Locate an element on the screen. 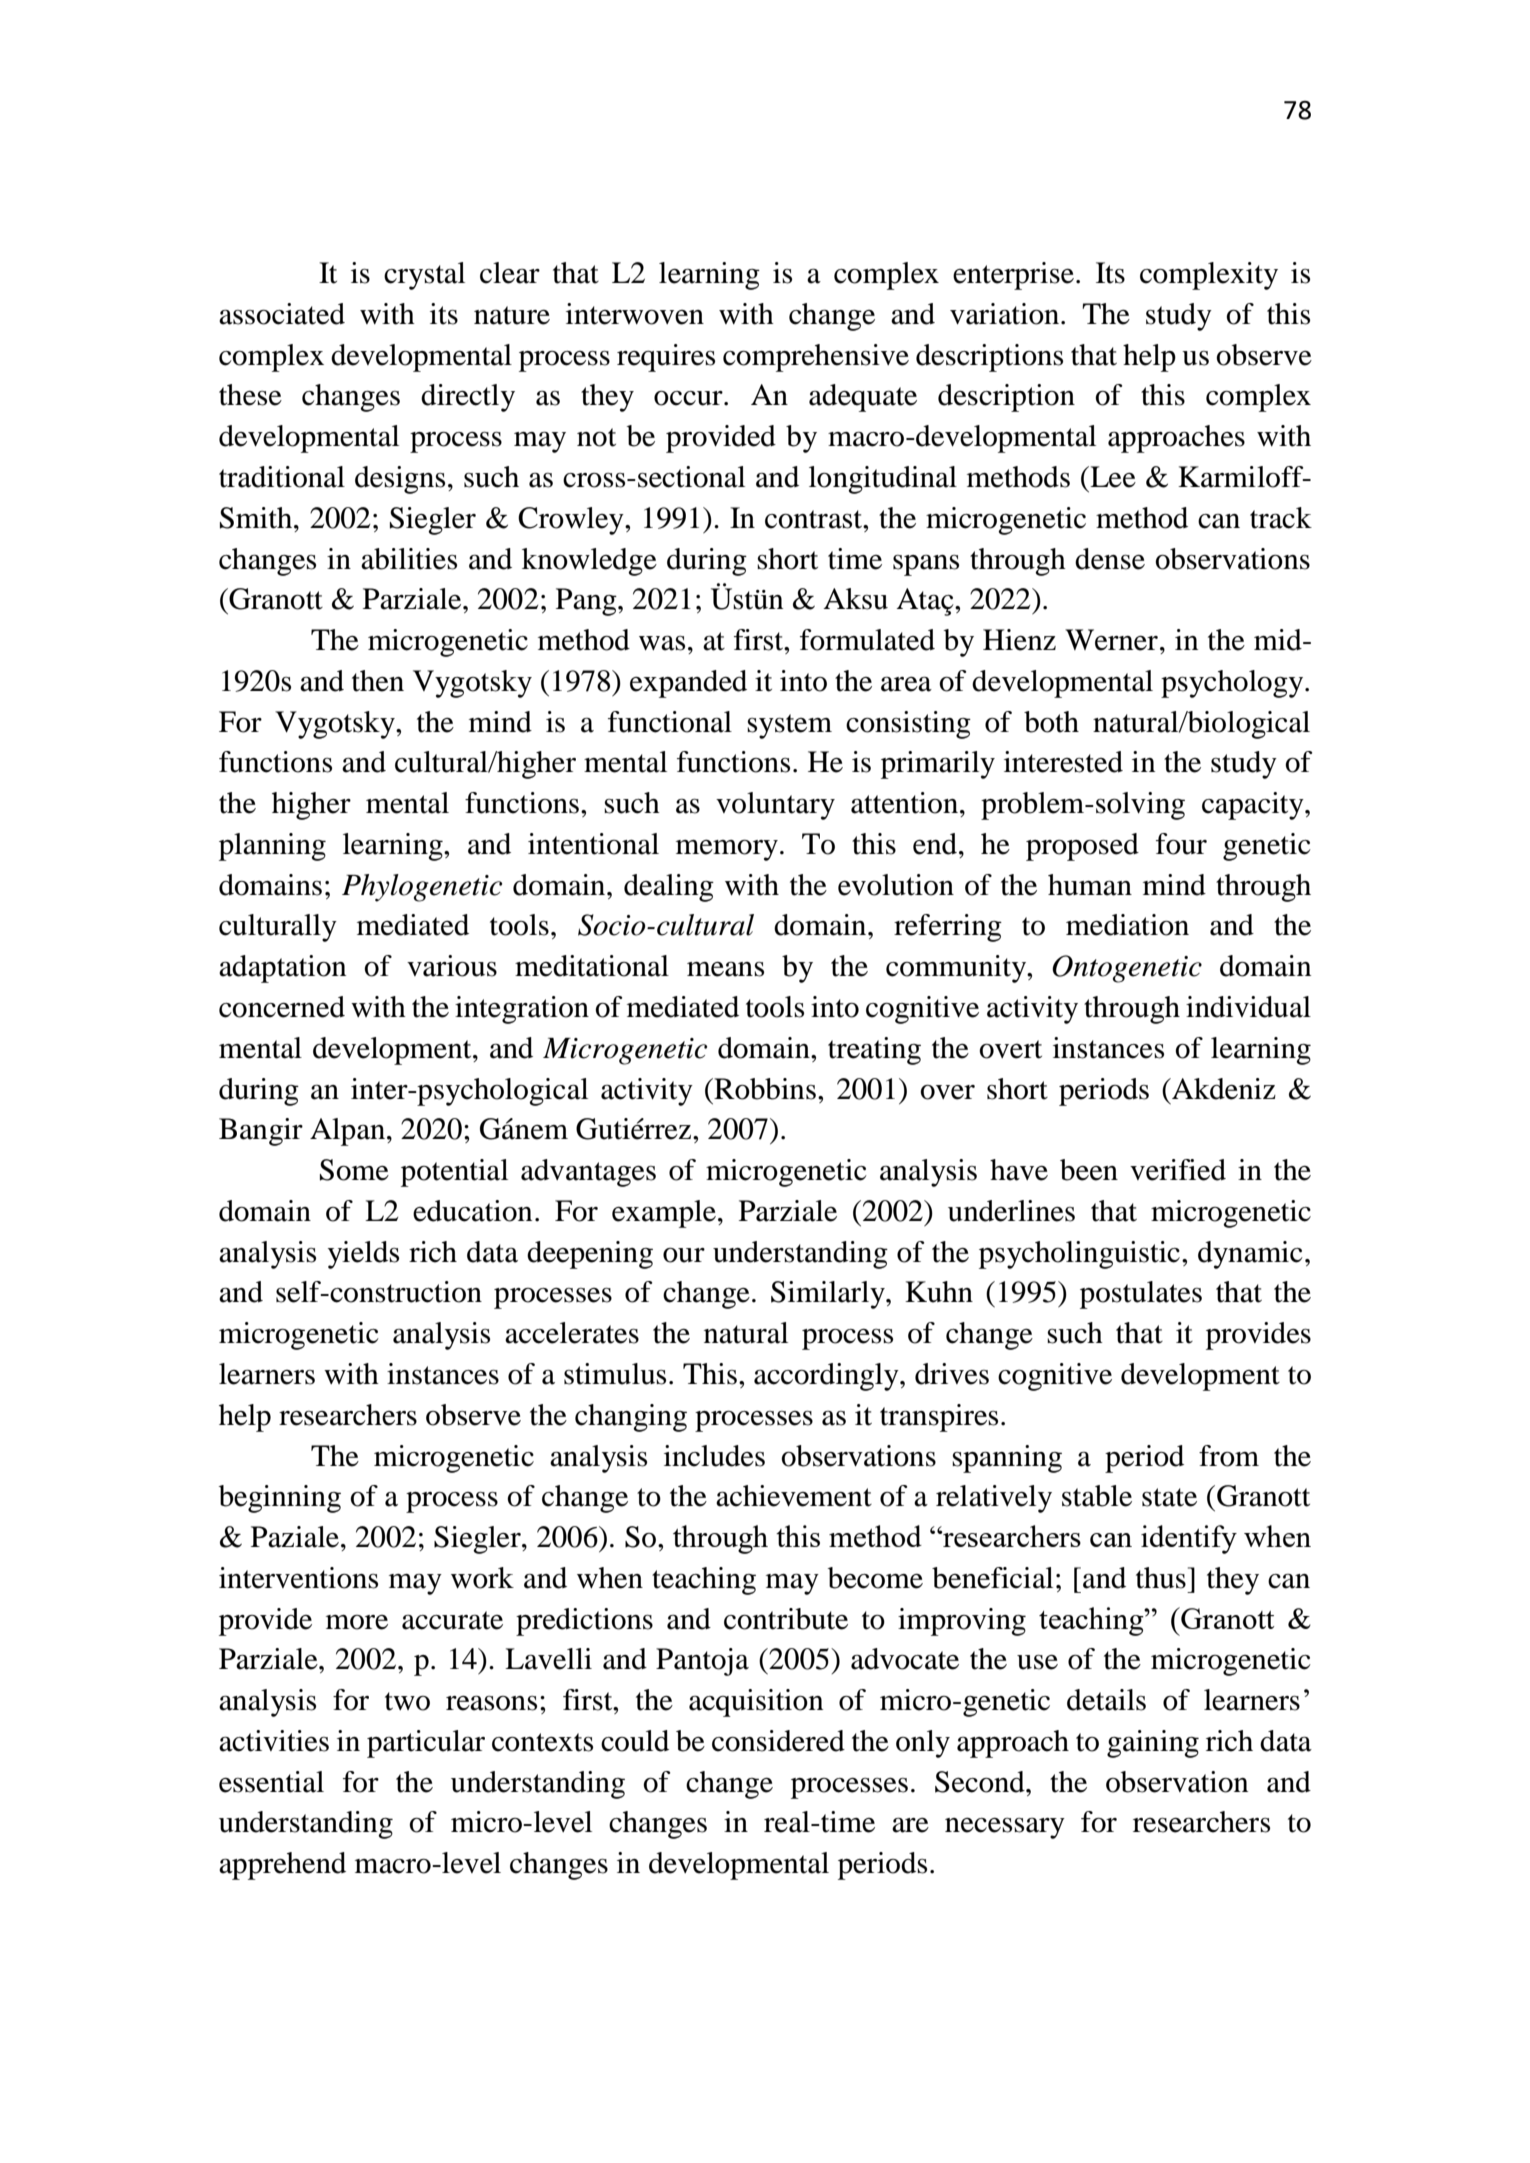 The width and height of the screenshot is (1530, 2163). particular is located at coordinates (426, 1744).
